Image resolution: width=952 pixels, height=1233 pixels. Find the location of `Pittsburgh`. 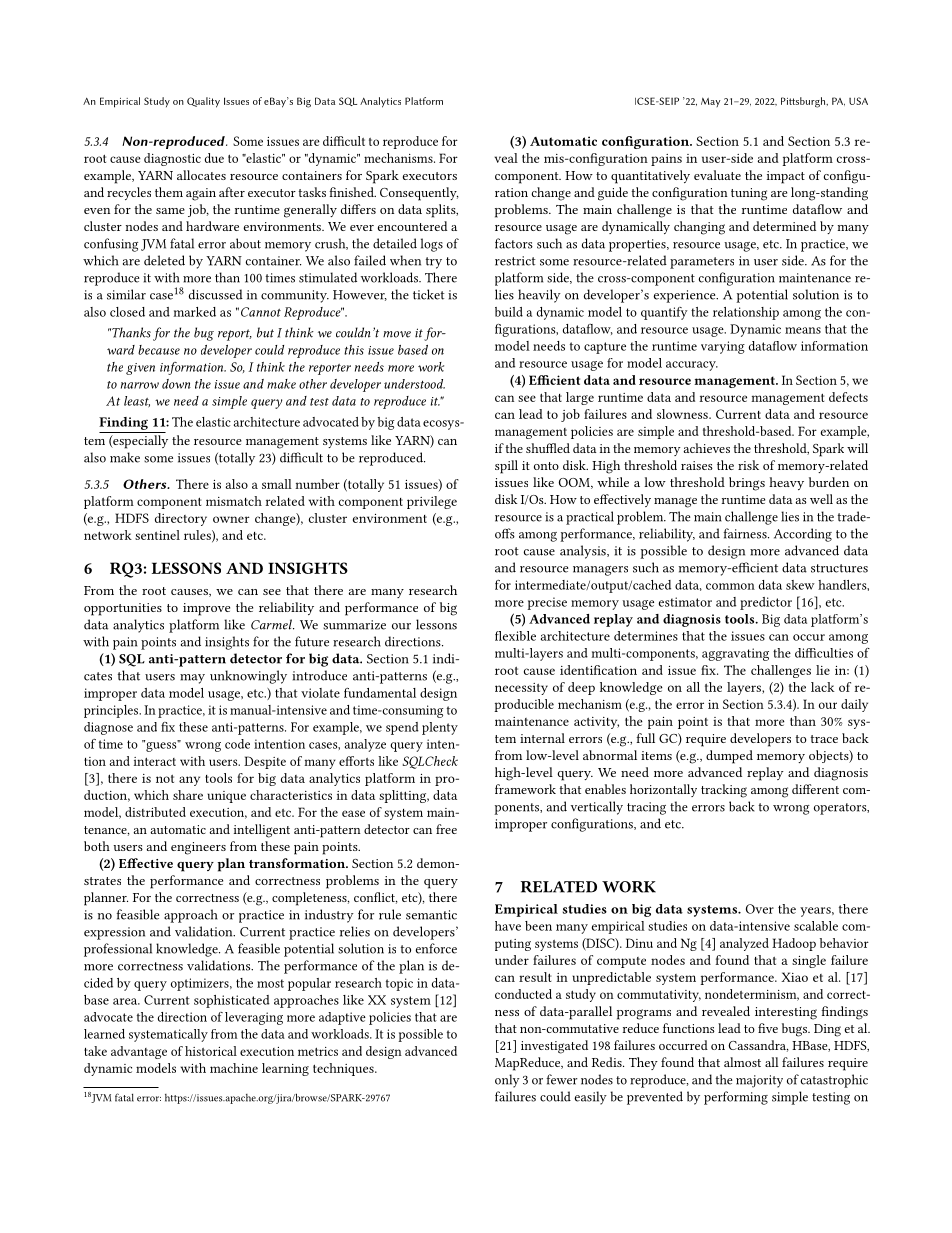

Pittsburgh is located at coordinates (804, 102).
